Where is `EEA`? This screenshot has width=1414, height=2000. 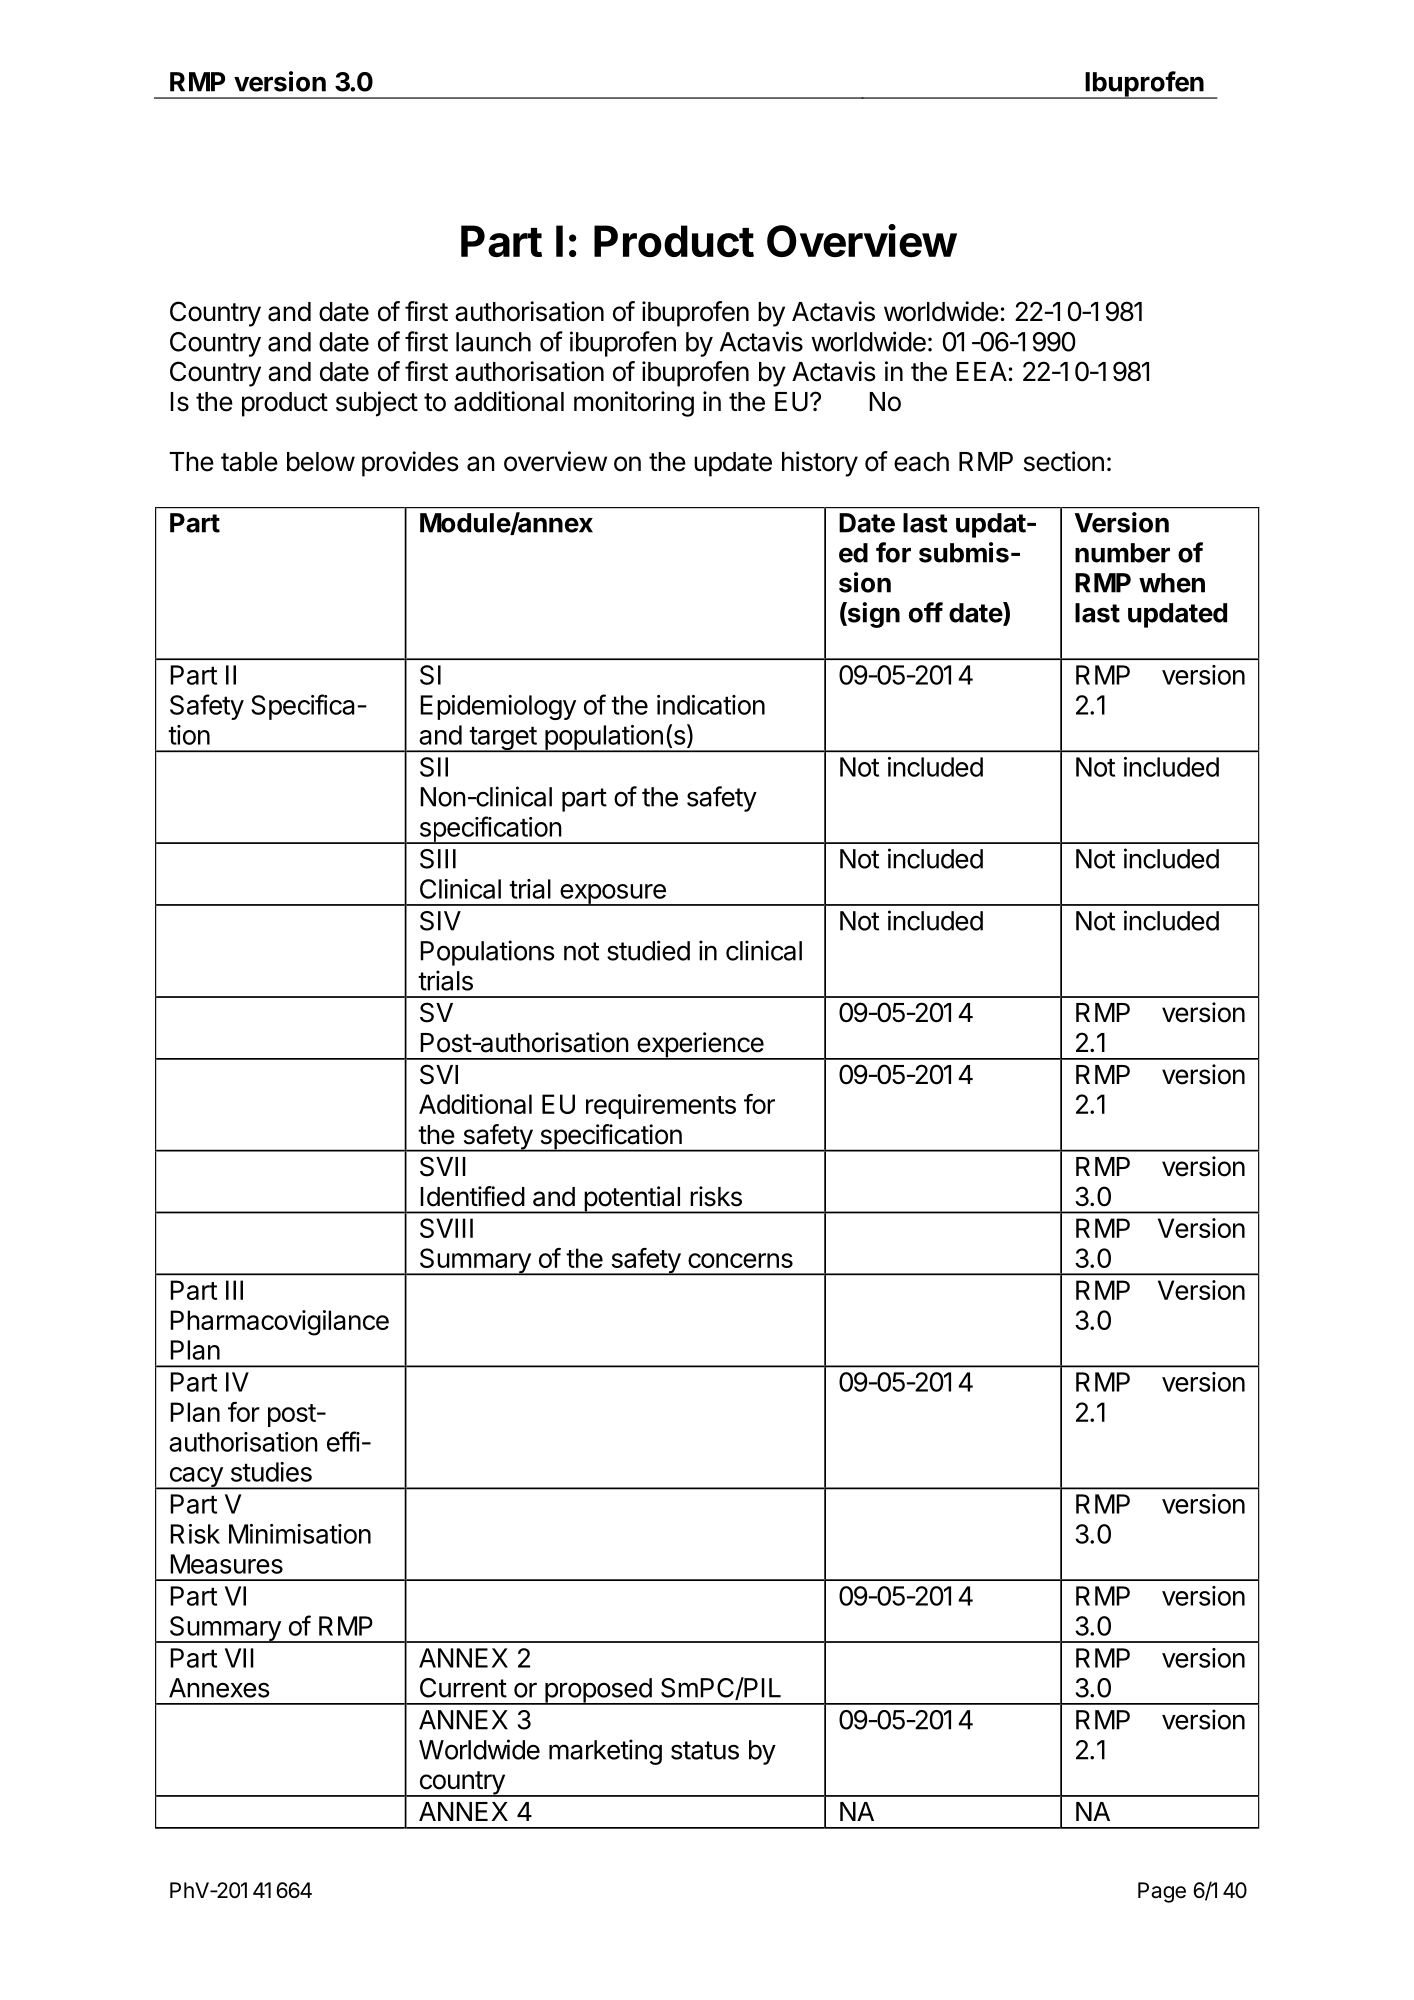
EEA is located at coordinates (981, 371).
